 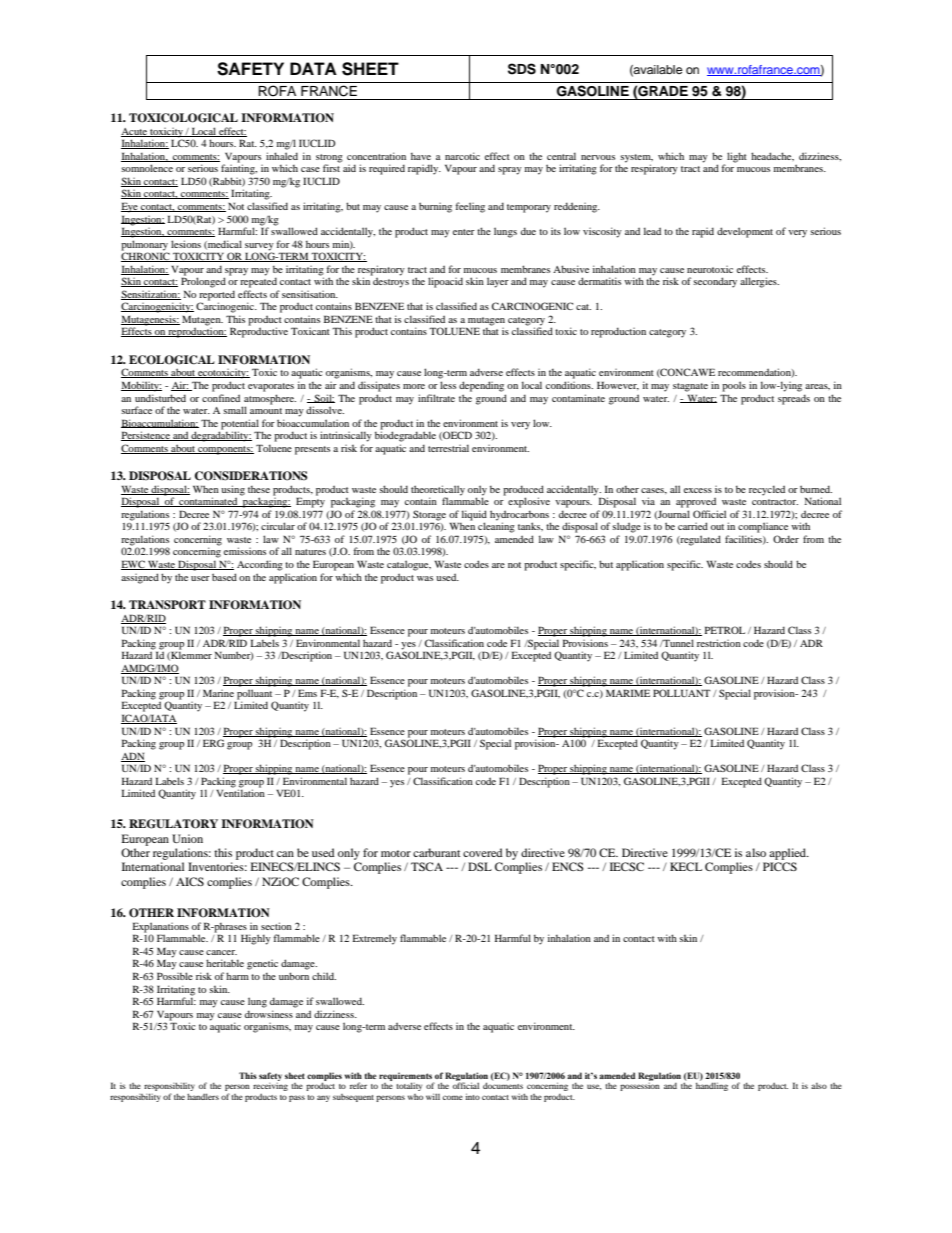 I want to click on pools, so click(x=734, y=386).
